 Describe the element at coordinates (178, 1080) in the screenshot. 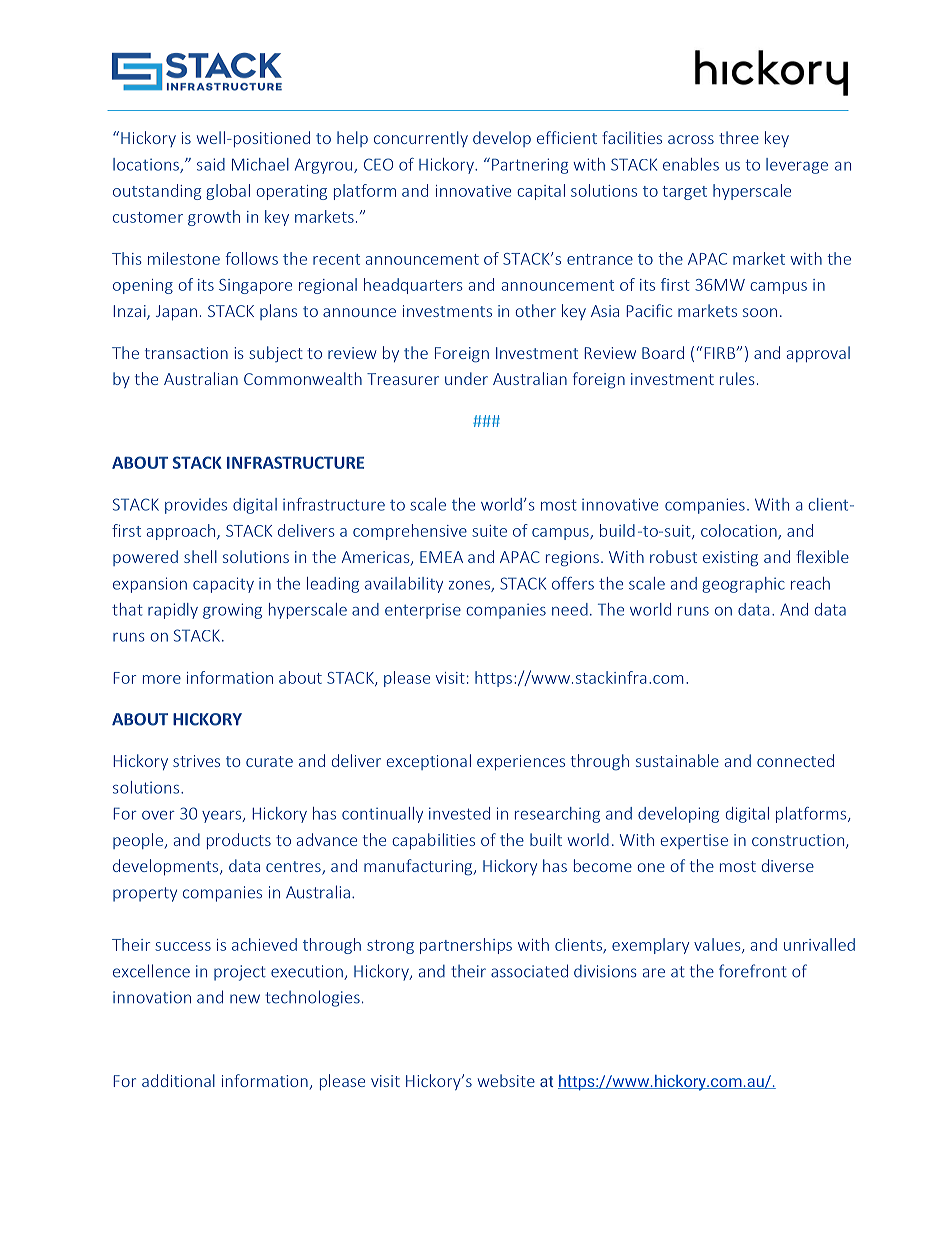

I see `additional` at that location.
